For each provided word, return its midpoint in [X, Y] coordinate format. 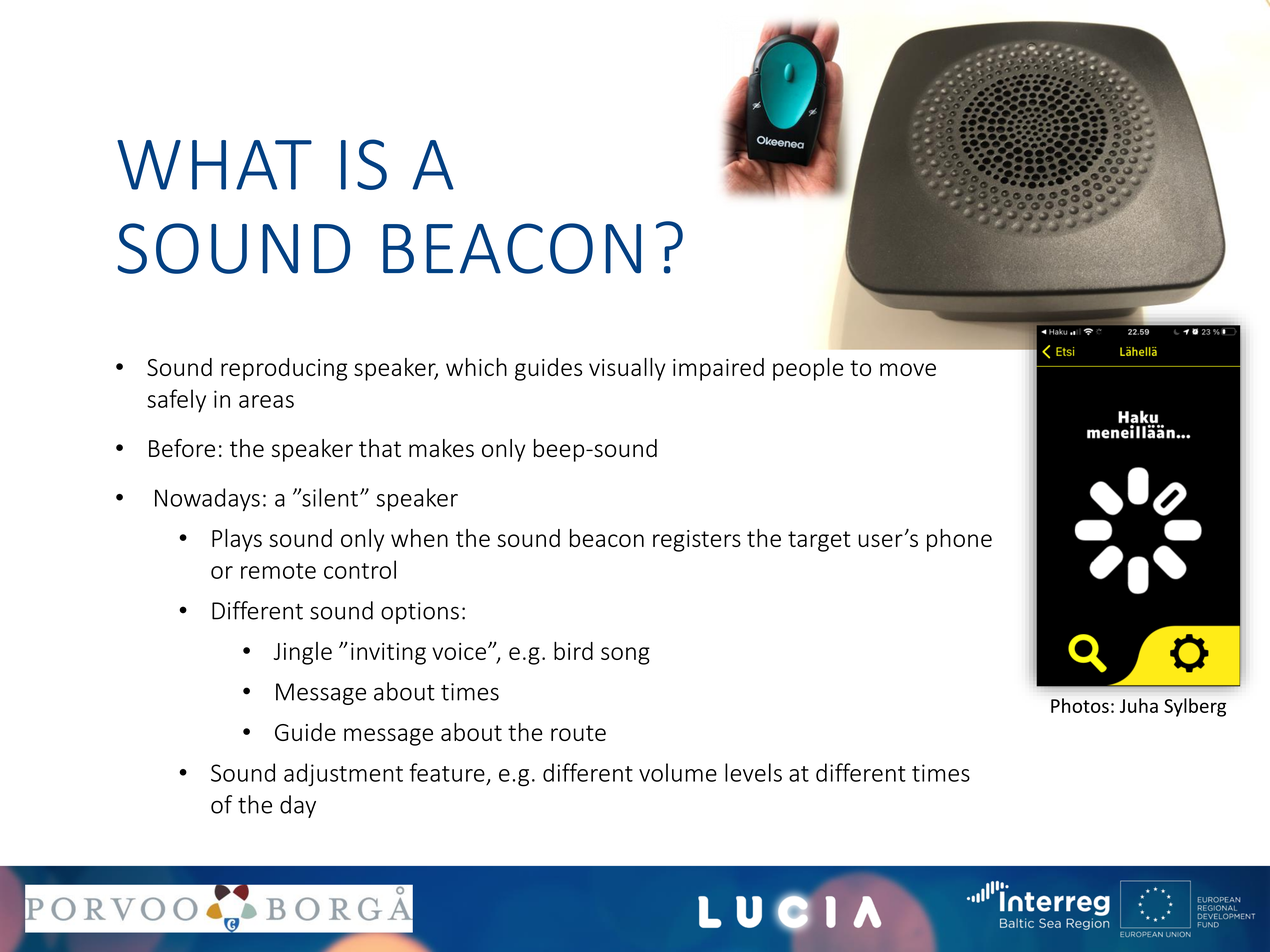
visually [627, 369]
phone [959, 540]
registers [697, 541]
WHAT [214, 165]
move [908, 369]
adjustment [343, 775]
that [380, 448]
